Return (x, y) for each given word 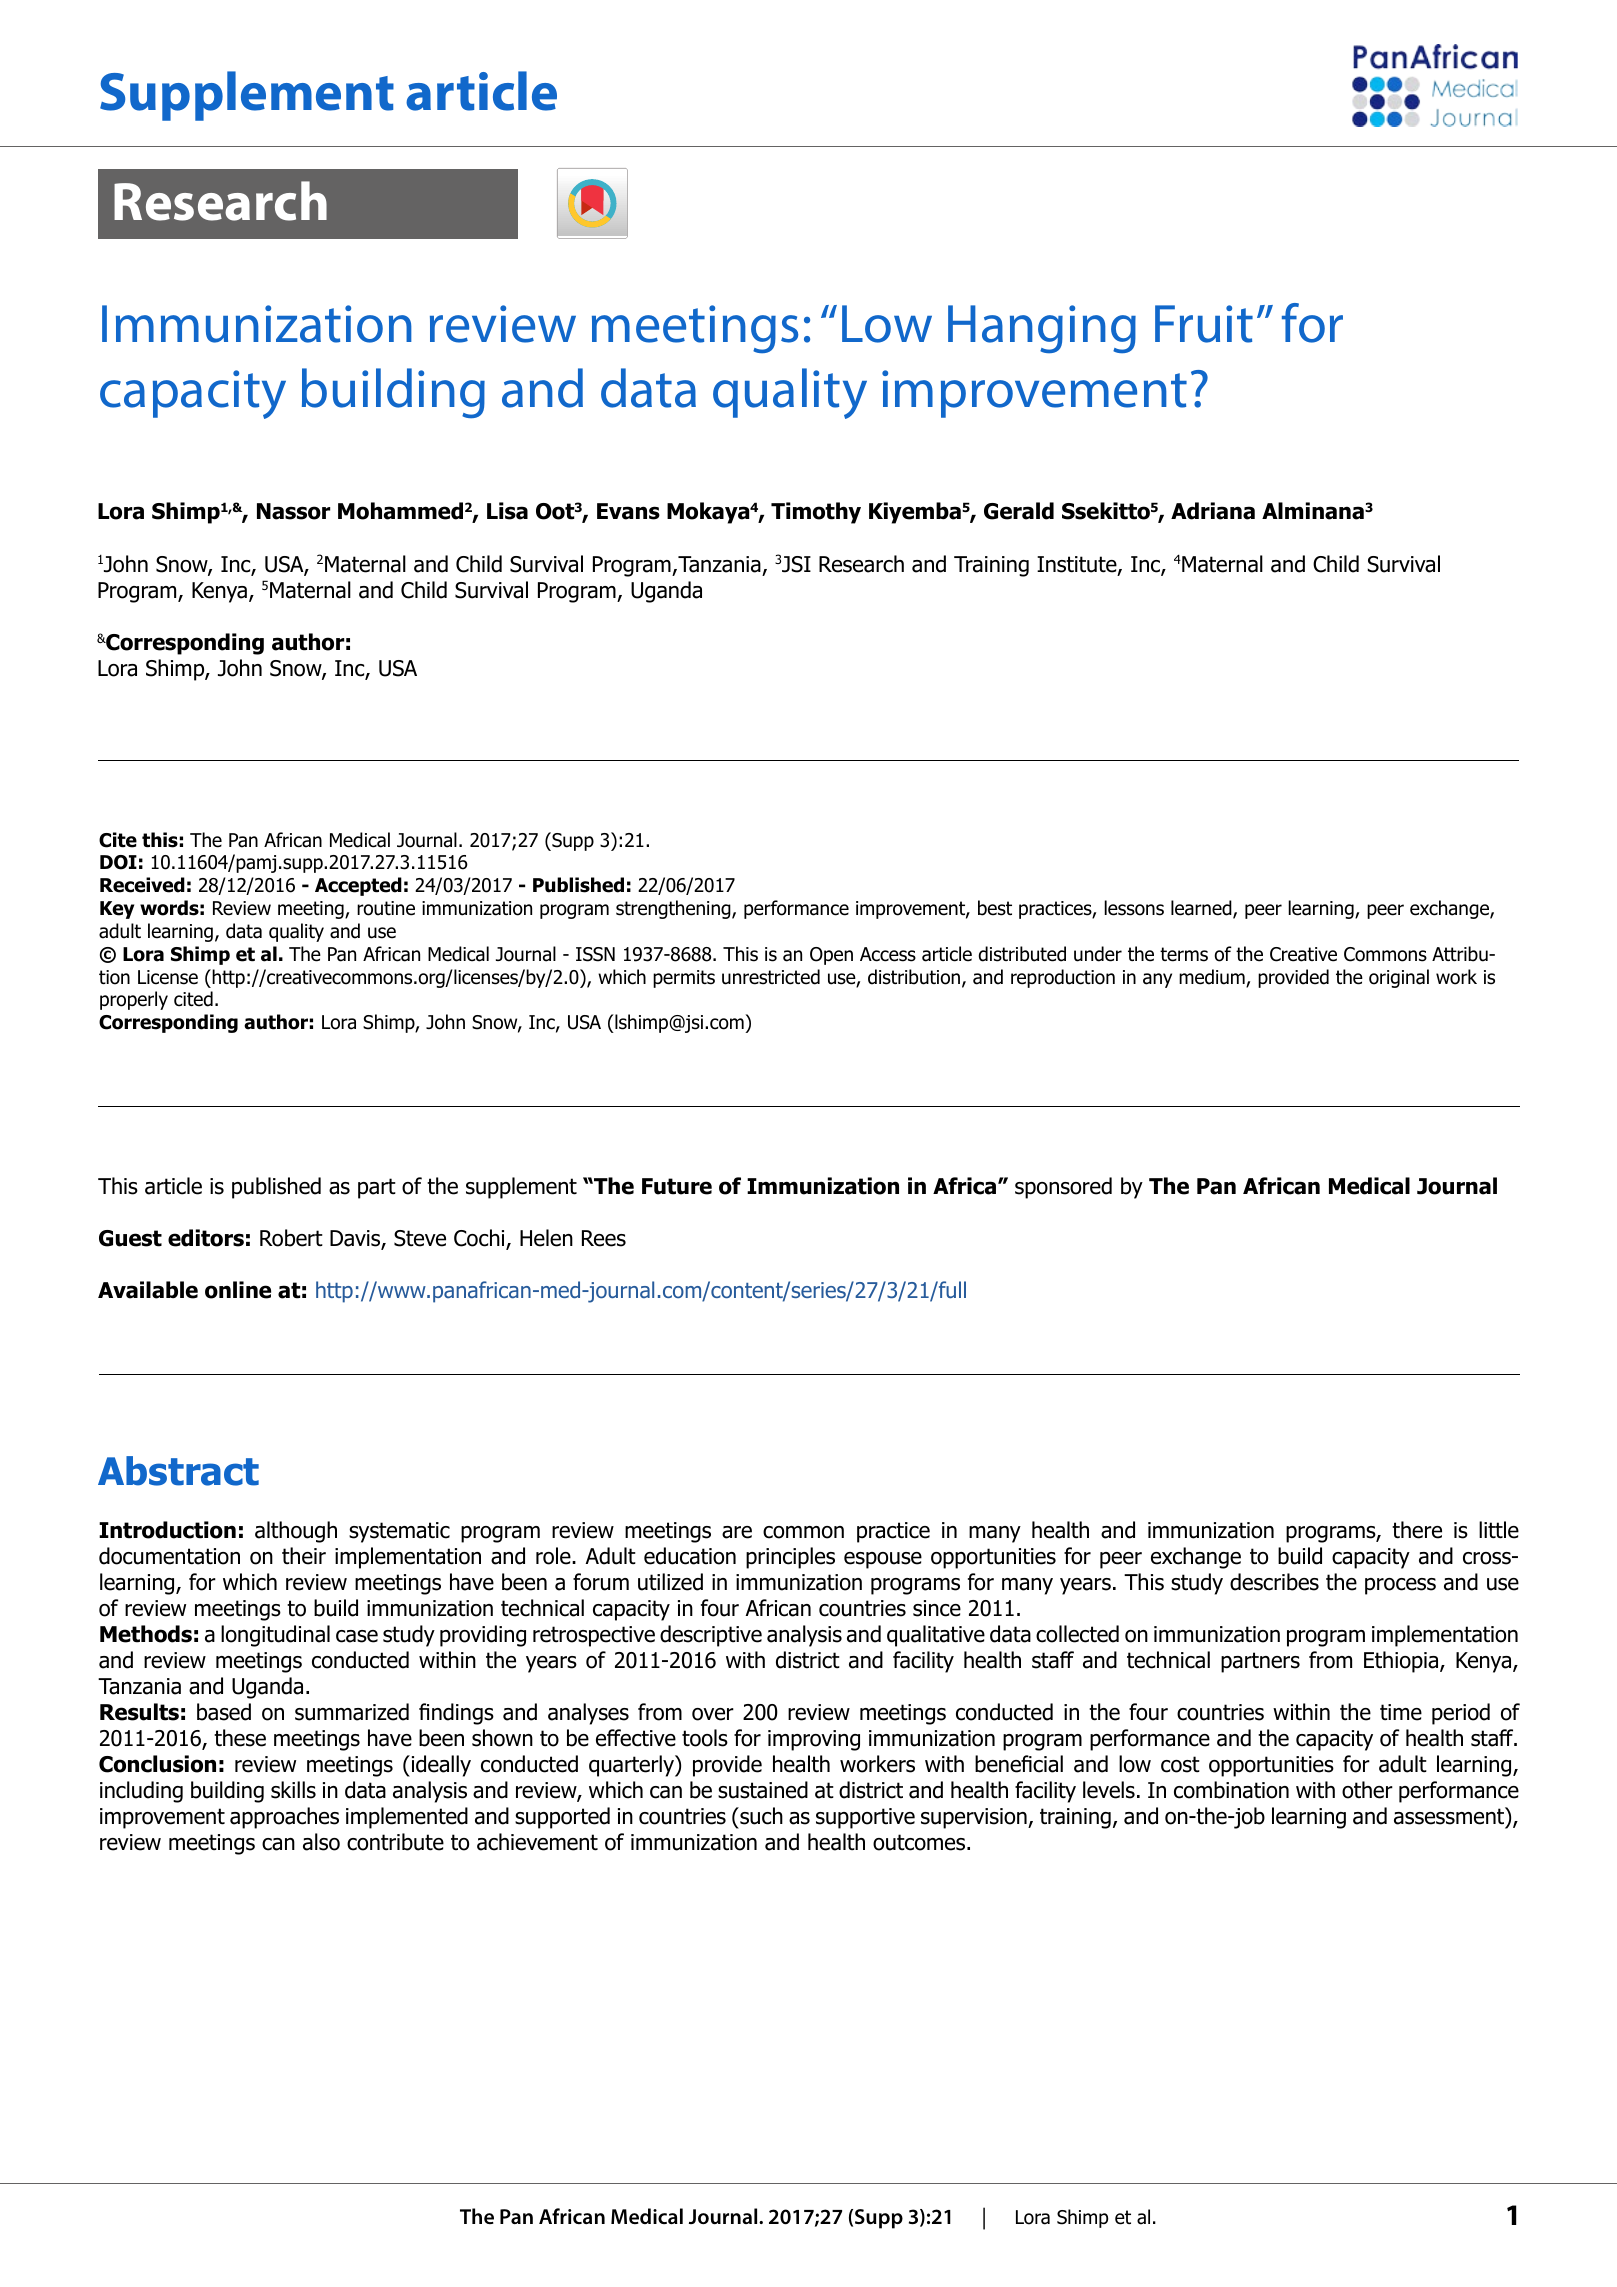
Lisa (507, 511)
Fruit (1204, 324)
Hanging (1042, 329)
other (1367, 1790)
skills (293, 1790)
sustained (763, 1790)
